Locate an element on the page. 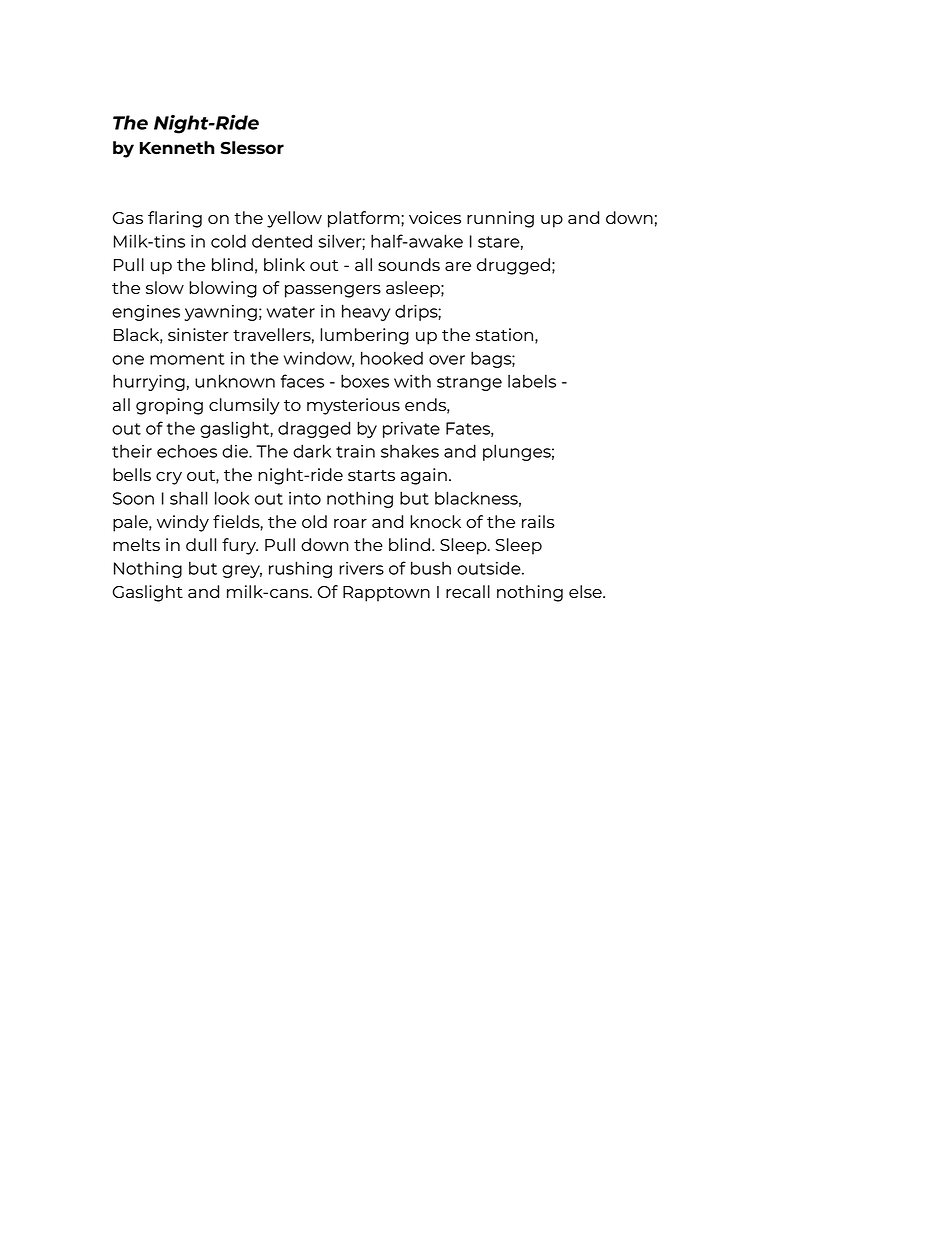 Image resolution: width=952 pixels, height=1233 pixels. labels is located at coordinates (532, 381).
